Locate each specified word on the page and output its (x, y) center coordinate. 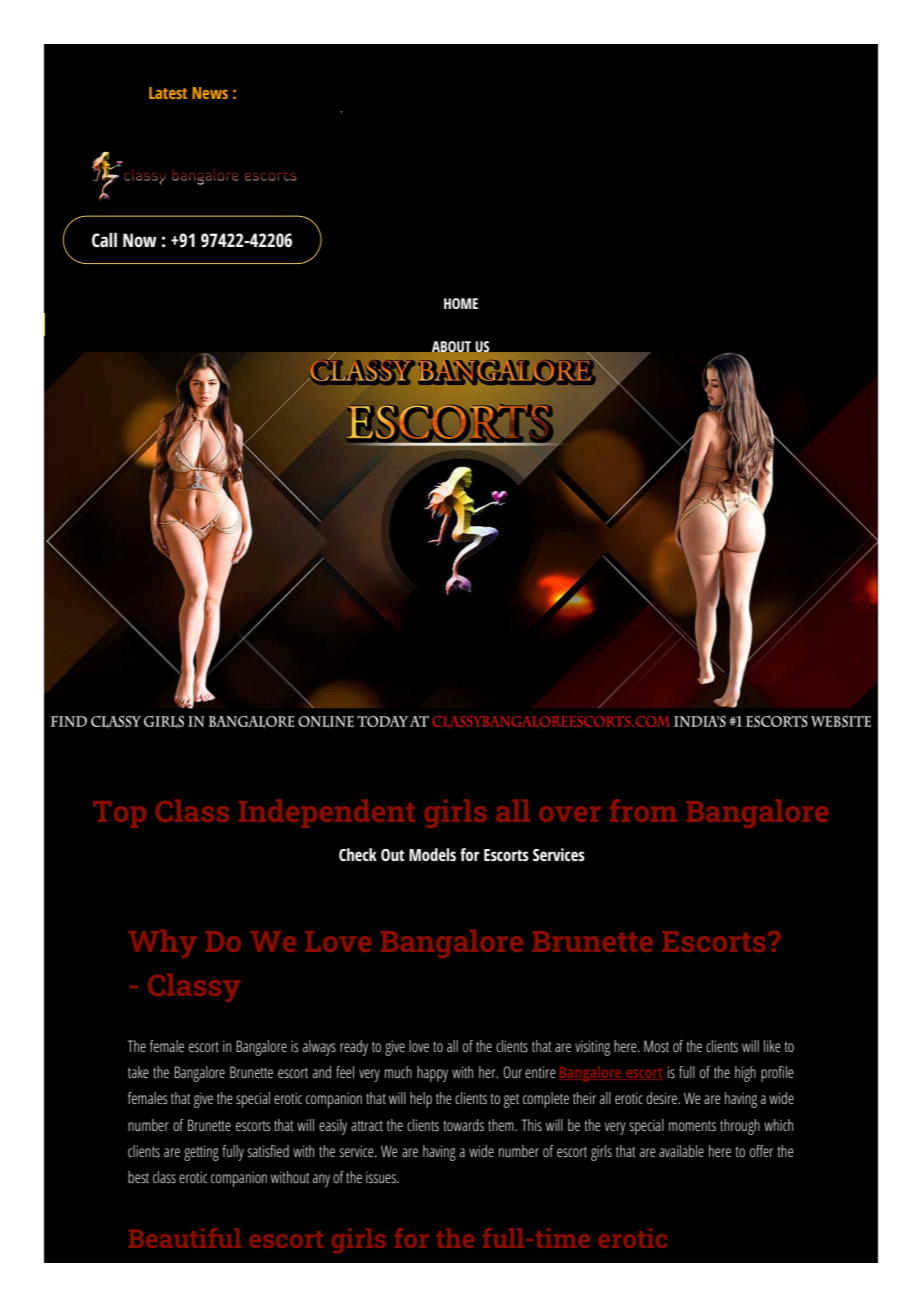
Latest (168, 93)
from (643, 810)
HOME (461, 303)
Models (432, 854)
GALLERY (459, 561)
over (570, 814)
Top (120, 814)
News (210, 93)
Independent (327, 814)
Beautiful (185, 1238)
